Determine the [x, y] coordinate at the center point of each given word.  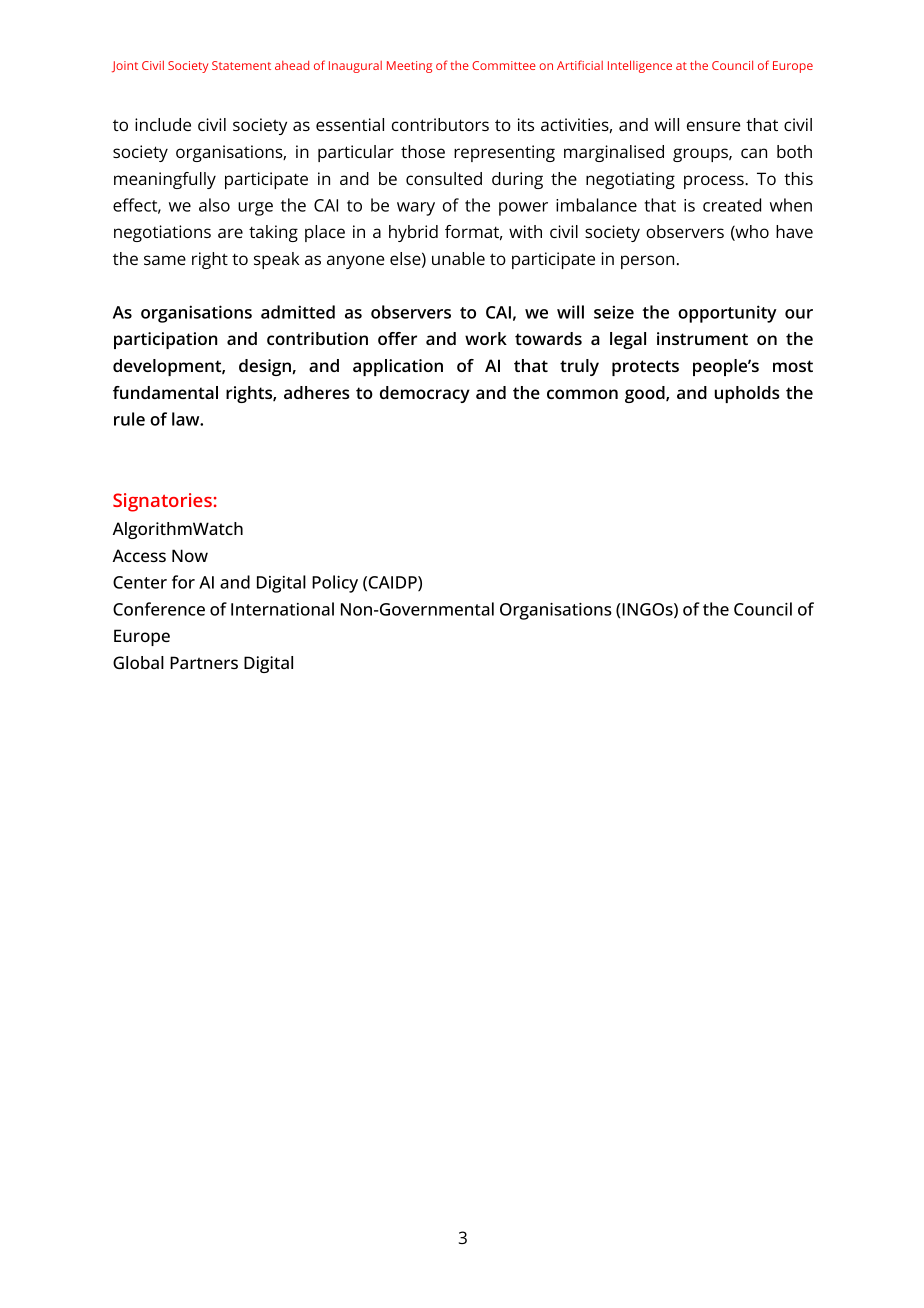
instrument [702, 338]
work [486, 338]
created [732, 205]
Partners [204, 662]
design [265, 367]
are [230, 233]
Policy [335, 584]
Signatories [162, 502]
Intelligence [640, 66]
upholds [747, 394]
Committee [504, 65]
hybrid [413, 233]
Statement [241, 65]
